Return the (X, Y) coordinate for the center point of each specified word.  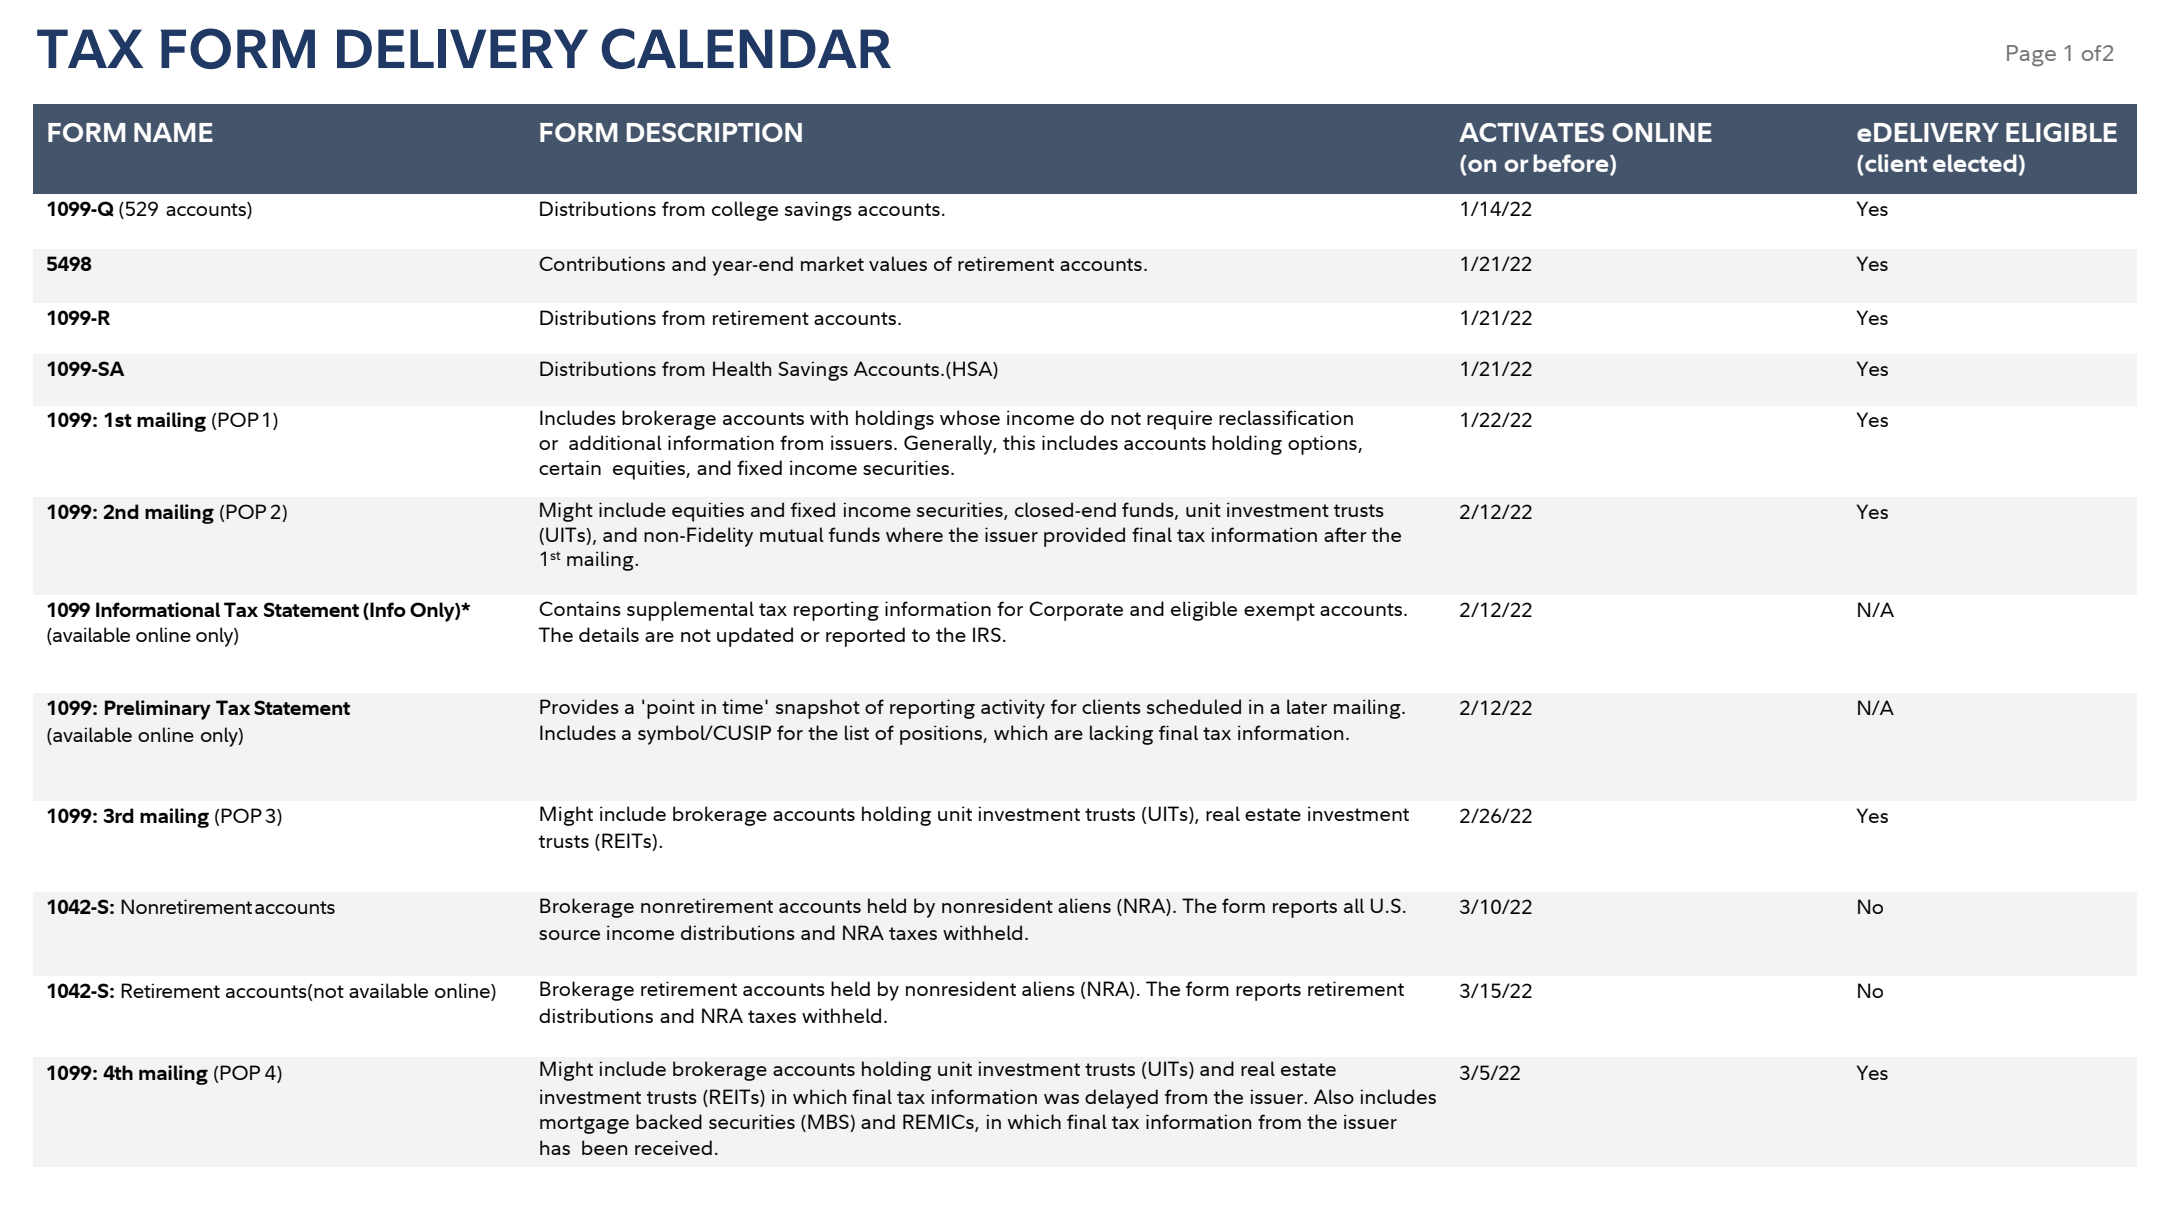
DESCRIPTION (714, 132)
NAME (173, 132)
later (1307, 706)
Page (2031, 55)
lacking (1121, 735)
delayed (1121, 1099)
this (1019, 442)
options (1323, 445)
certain (570, 467)
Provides (579, 706)
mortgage (584, 1125)
